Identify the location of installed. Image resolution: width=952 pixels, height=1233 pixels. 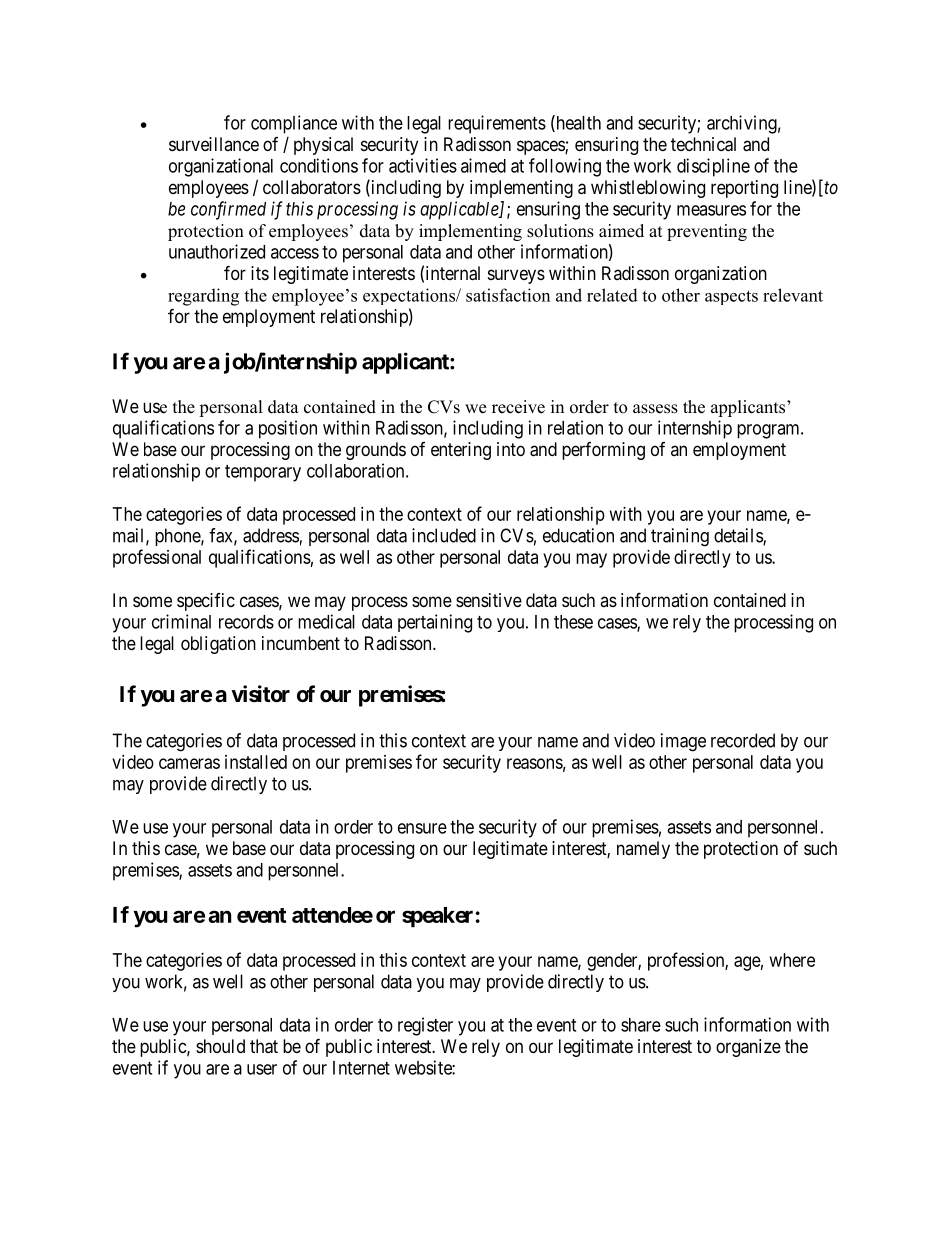
(256, 762).
